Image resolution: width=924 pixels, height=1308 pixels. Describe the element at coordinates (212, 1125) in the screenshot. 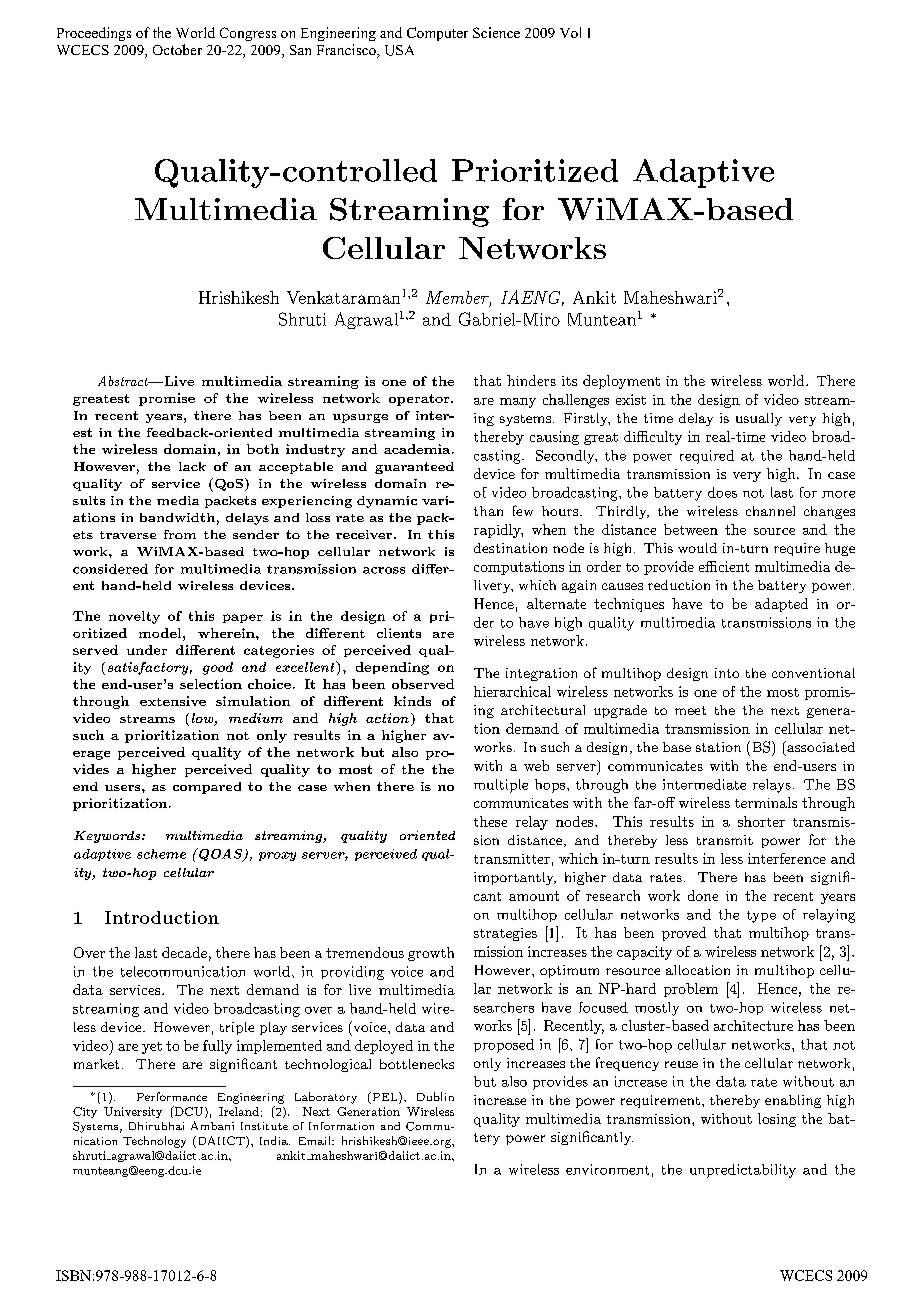

I see `Ambani` at that location.
